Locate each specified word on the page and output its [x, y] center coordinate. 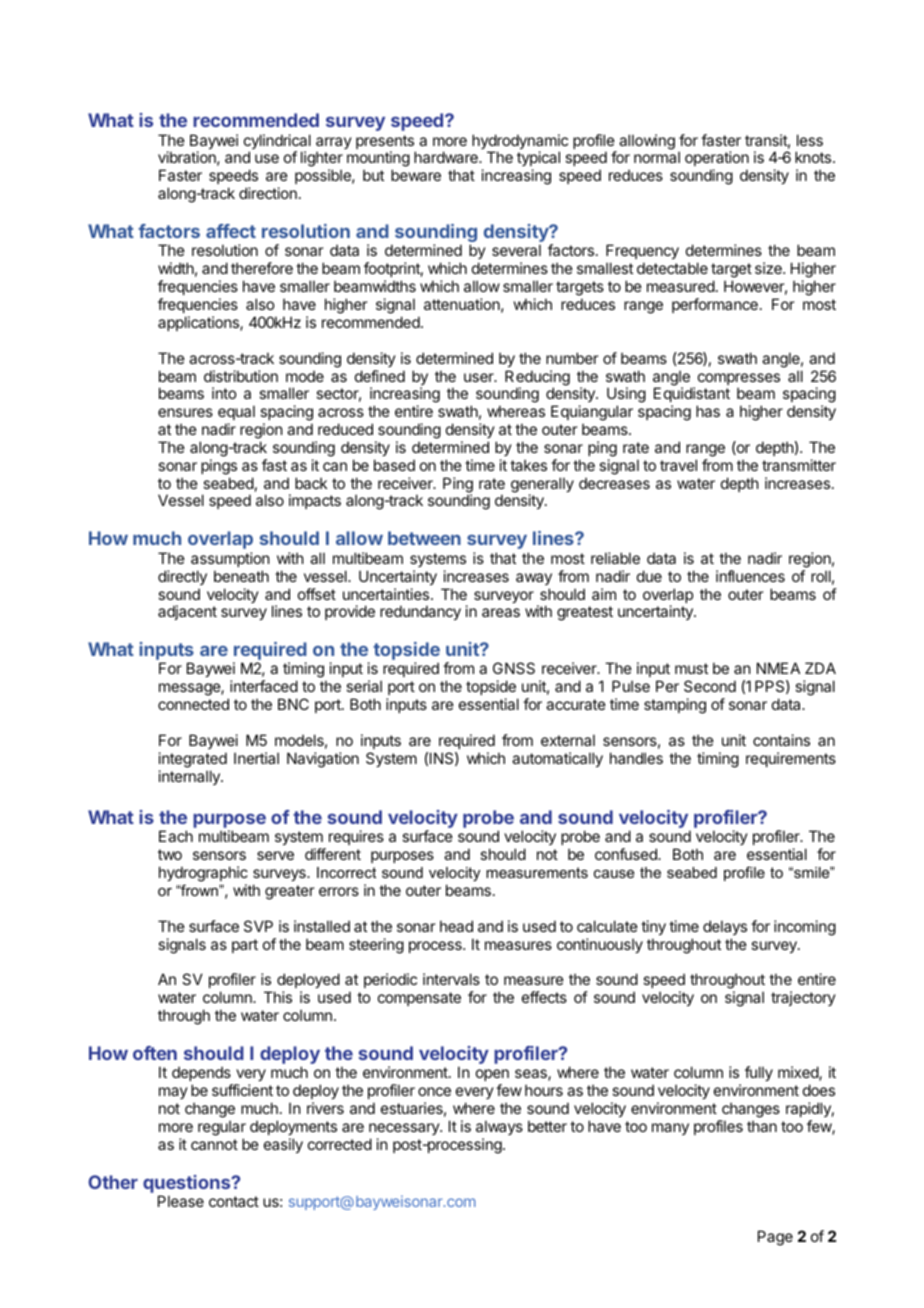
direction [268, 193]
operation [717, 160]
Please [181, 1201]
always [499, 1127]
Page [775, 1238]
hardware [447, 157]
